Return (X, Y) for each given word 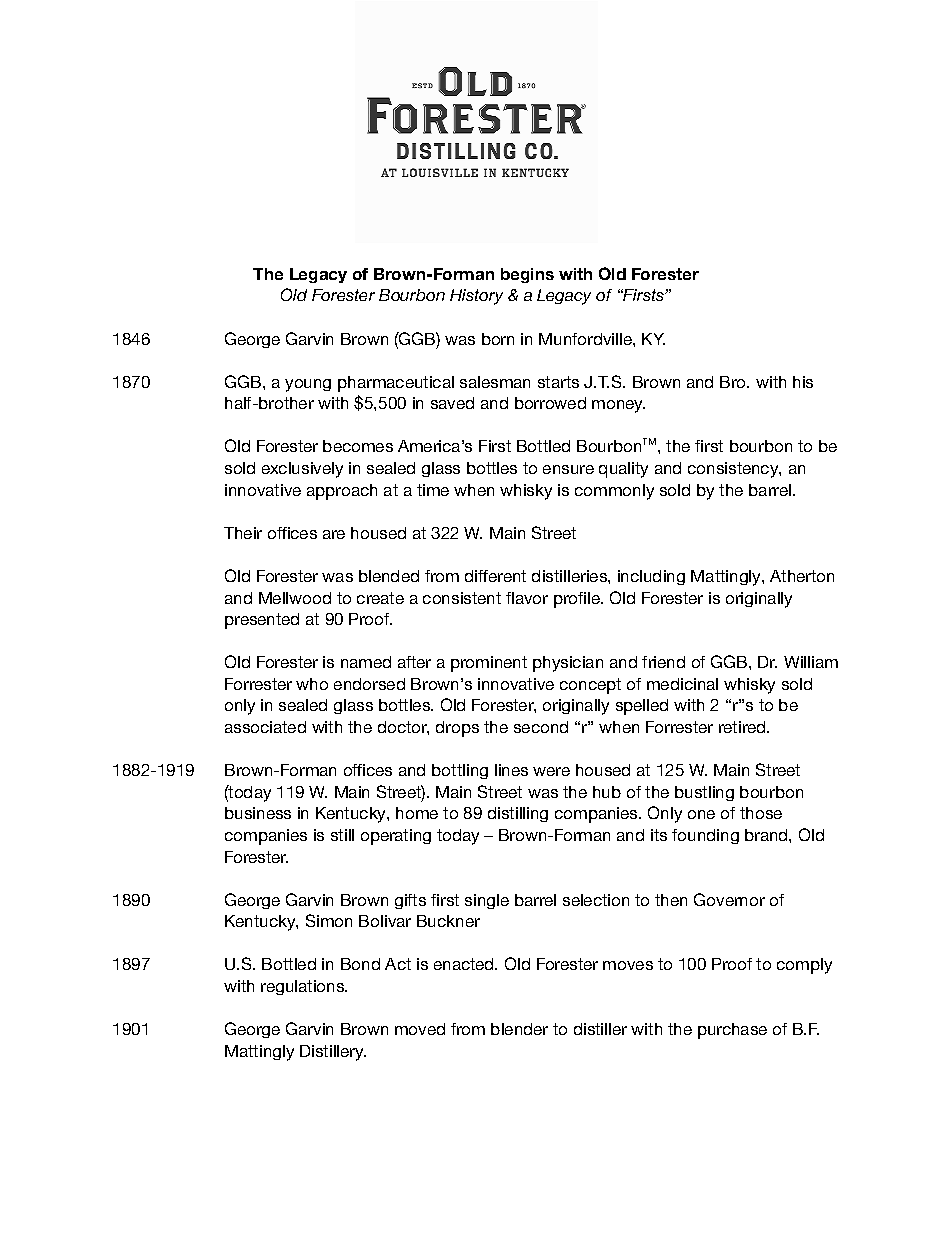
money (618, 406)
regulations (303, 987)
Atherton (802, 576)
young (308, 385)
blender (519, 1029)
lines (511, 770)
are (334, 534)
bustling (704, 793)
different (495, 576)
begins (527, 275)
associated (265, 727)
